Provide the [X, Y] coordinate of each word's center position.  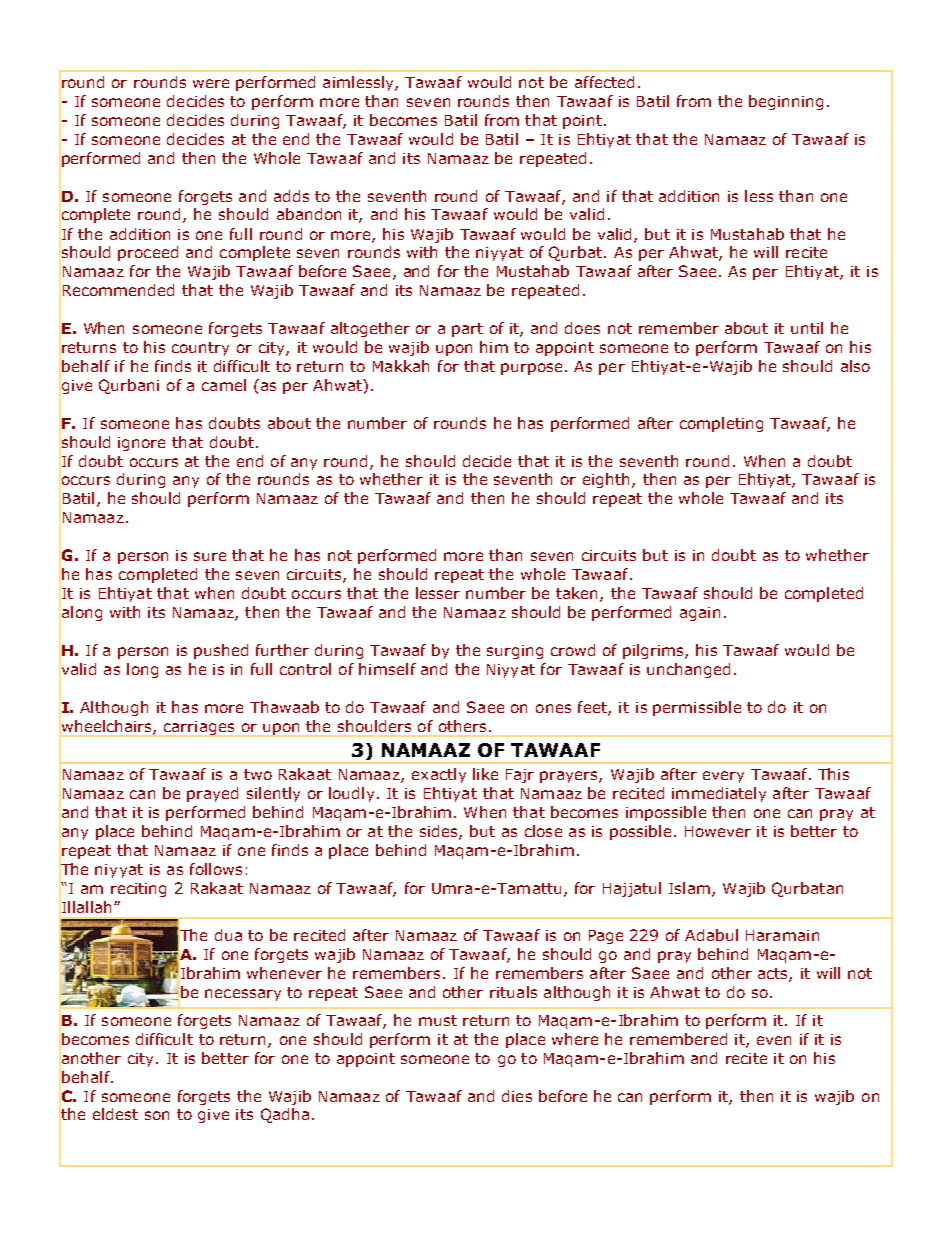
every [723, 777]
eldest [115, 1114]
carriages [199, 729]
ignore [141, 444]
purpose [531, 369]
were [211, 83]
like [485, 774]
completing [721, 424]
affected [604, 82]
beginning [786, 102]
